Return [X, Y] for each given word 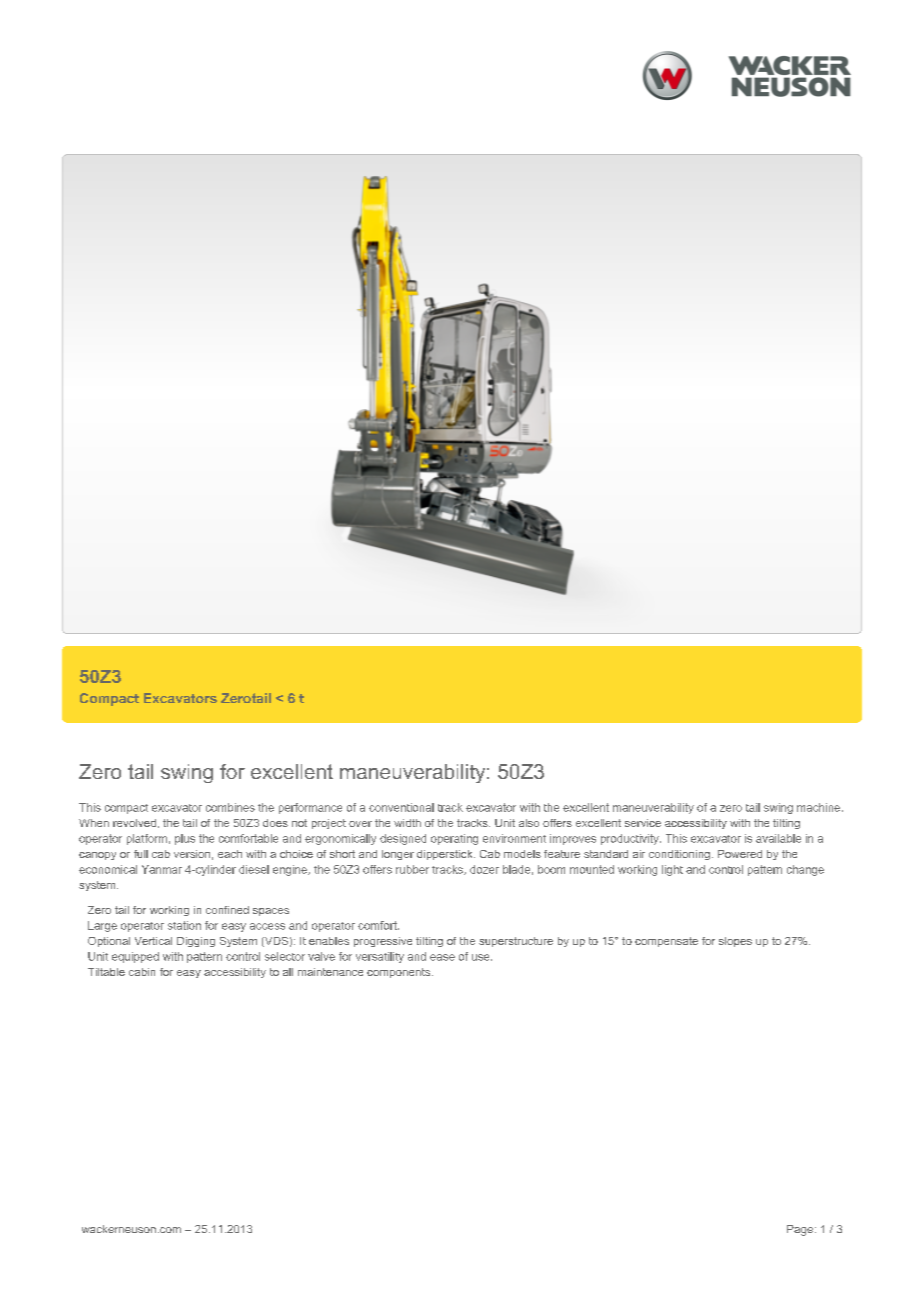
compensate [666, 942]
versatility [380, 957]
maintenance [330, 972]
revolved [134, 823]
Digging [196, 942]
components [400, 973]
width [407, 823]
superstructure [516, 942]
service [643, 823]
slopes [735, 942]
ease [442, 957]
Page [800, 1230]
